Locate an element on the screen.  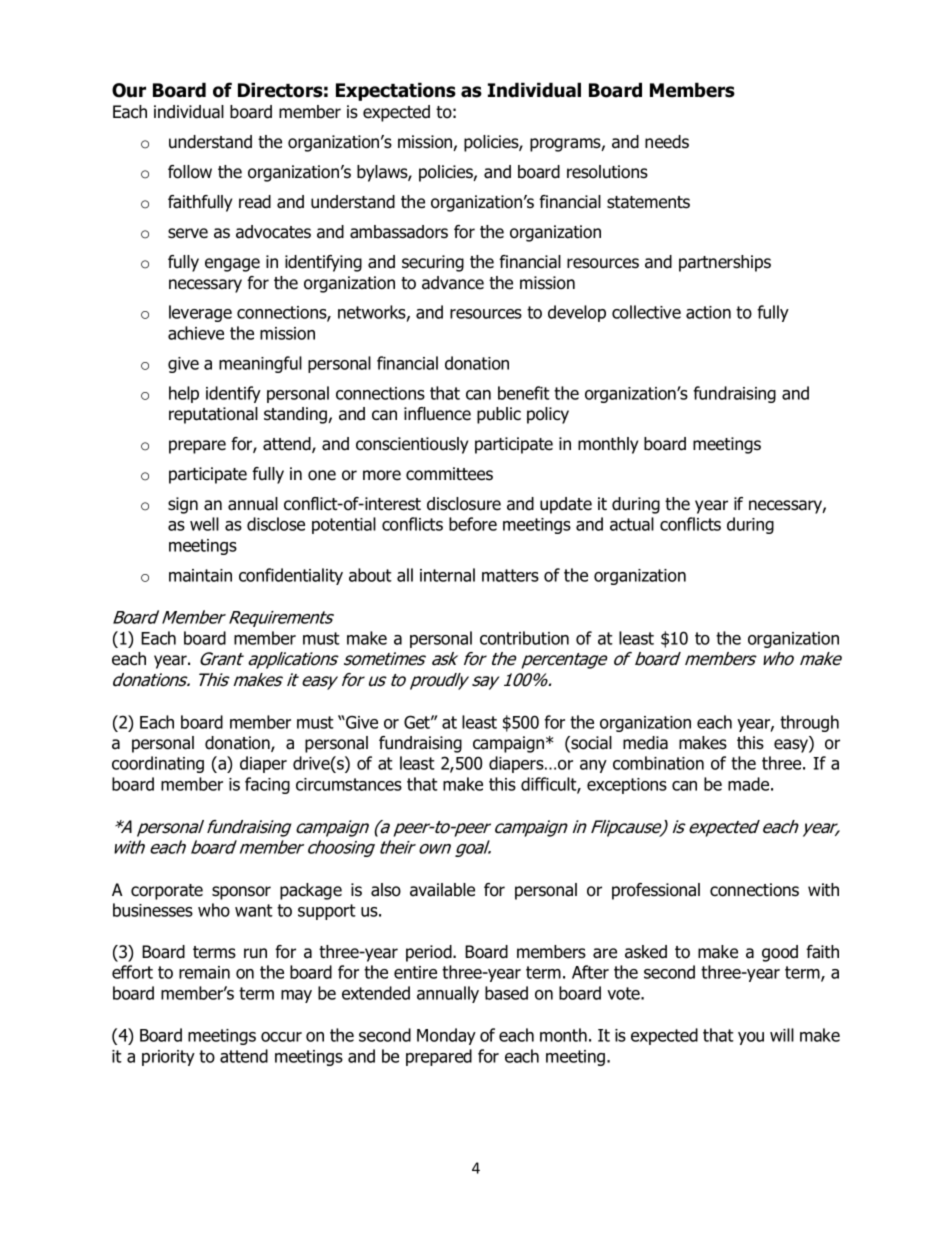
internal is located at coordinates (447, 575).
